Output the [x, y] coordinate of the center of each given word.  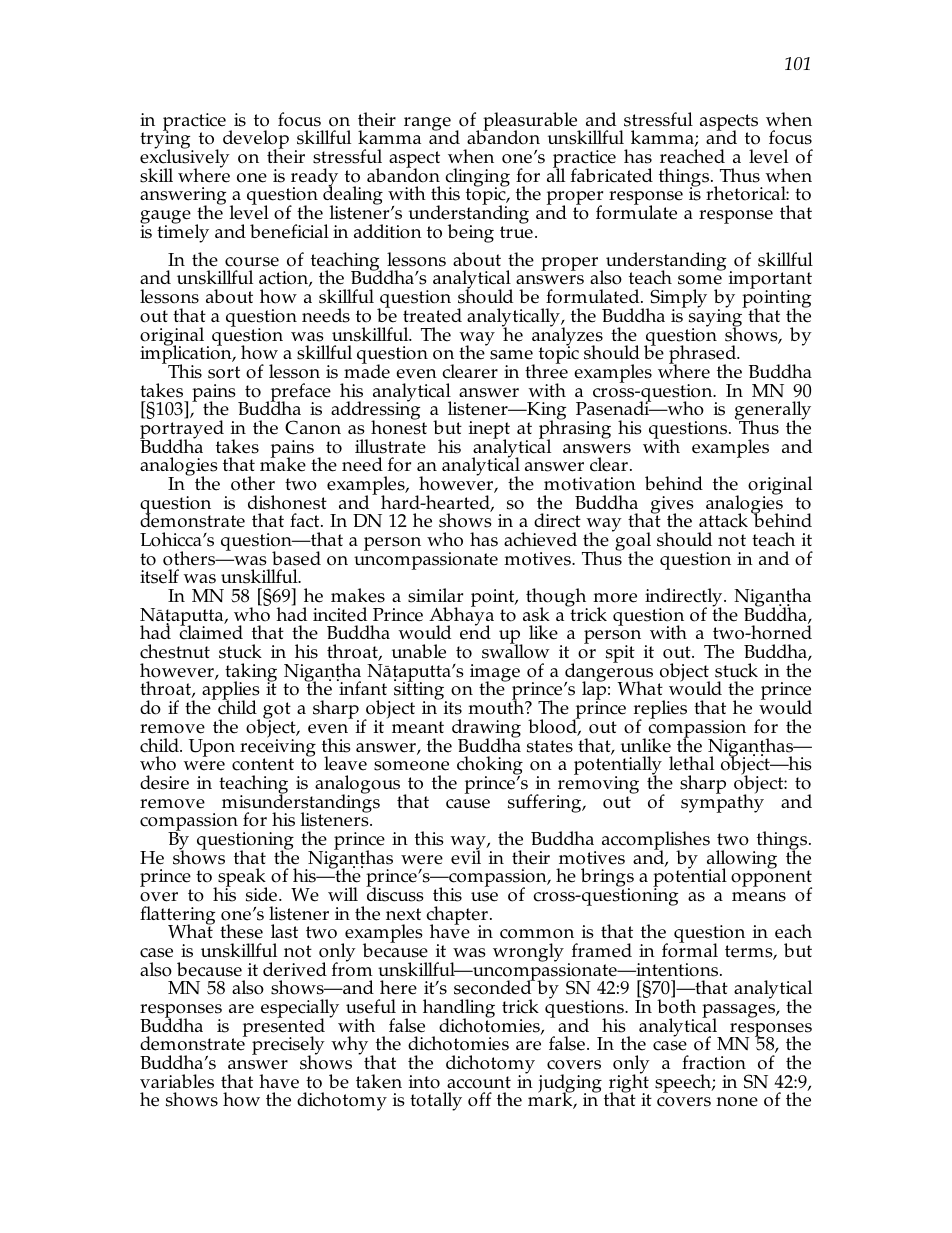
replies [660, 711]
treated [432, 315]
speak [241, 879]
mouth [497, 707]
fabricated [612, 175]
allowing [740, 860]
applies [231, 692]
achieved [540, 539]
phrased [704, 356]
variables [177, 1081]
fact [306, 520]
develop [256, 141]
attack [723, 520]
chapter [457, 916]
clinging [477, 178]
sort [224, 372]
